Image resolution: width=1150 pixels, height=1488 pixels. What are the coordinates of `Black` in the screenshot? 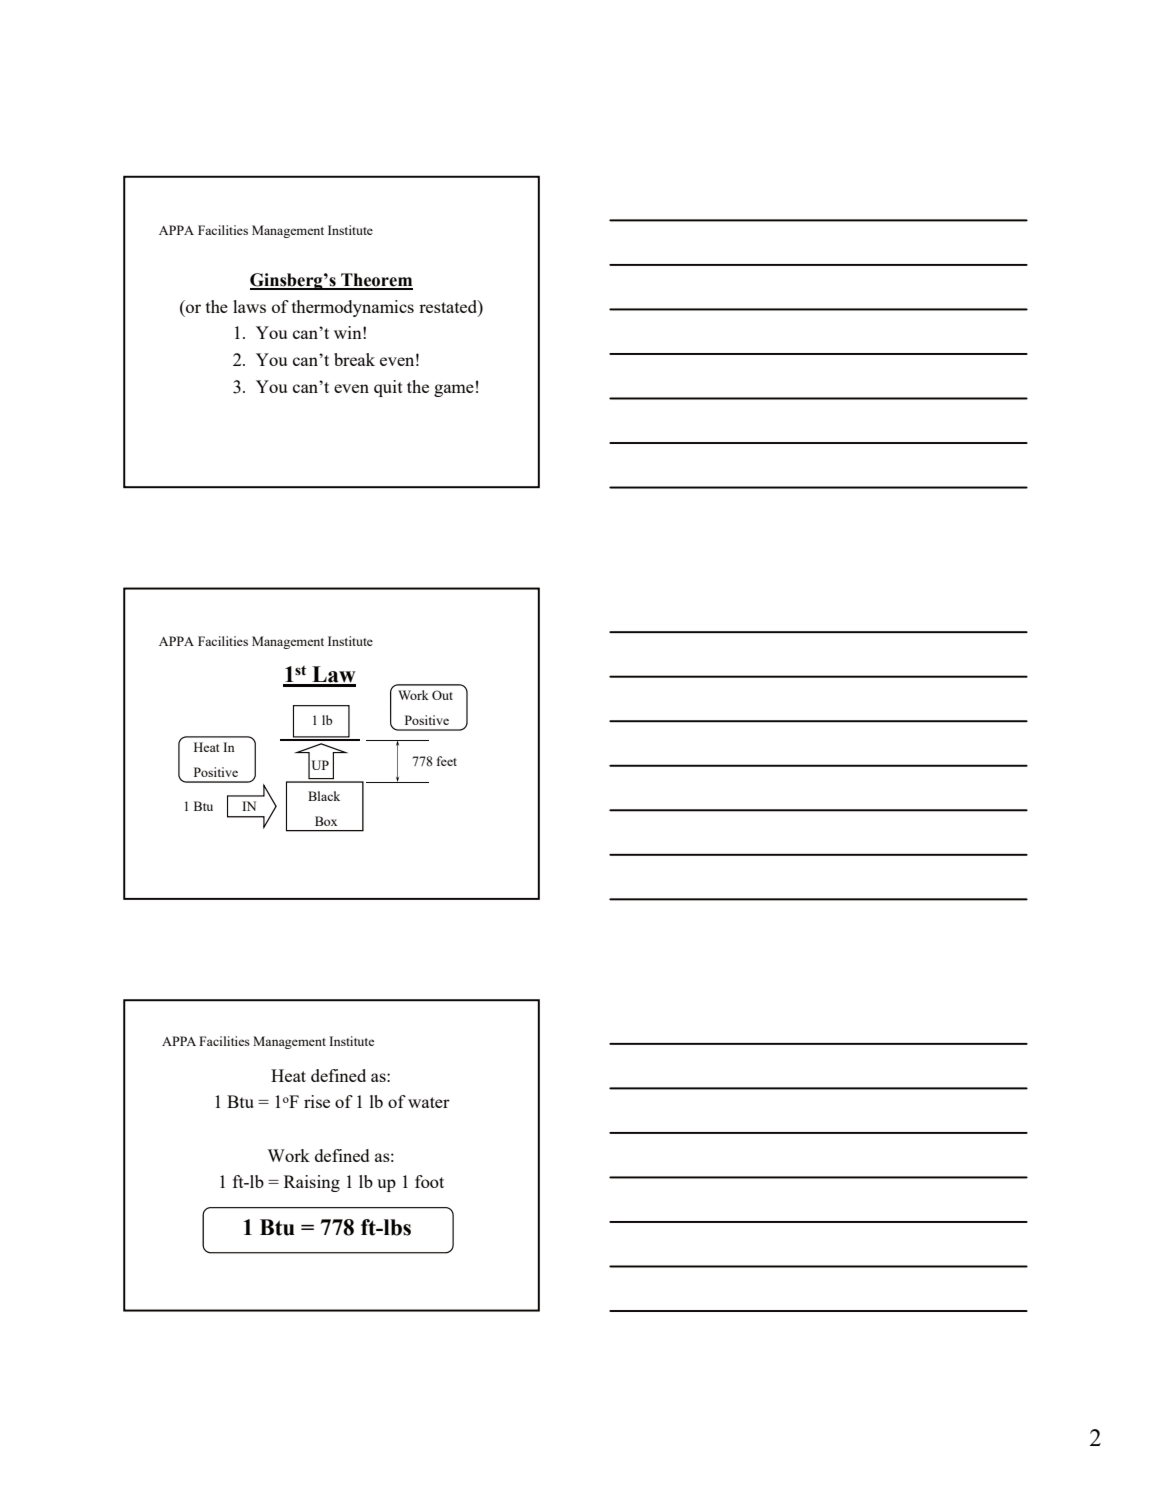 It's located at (324, 796).
